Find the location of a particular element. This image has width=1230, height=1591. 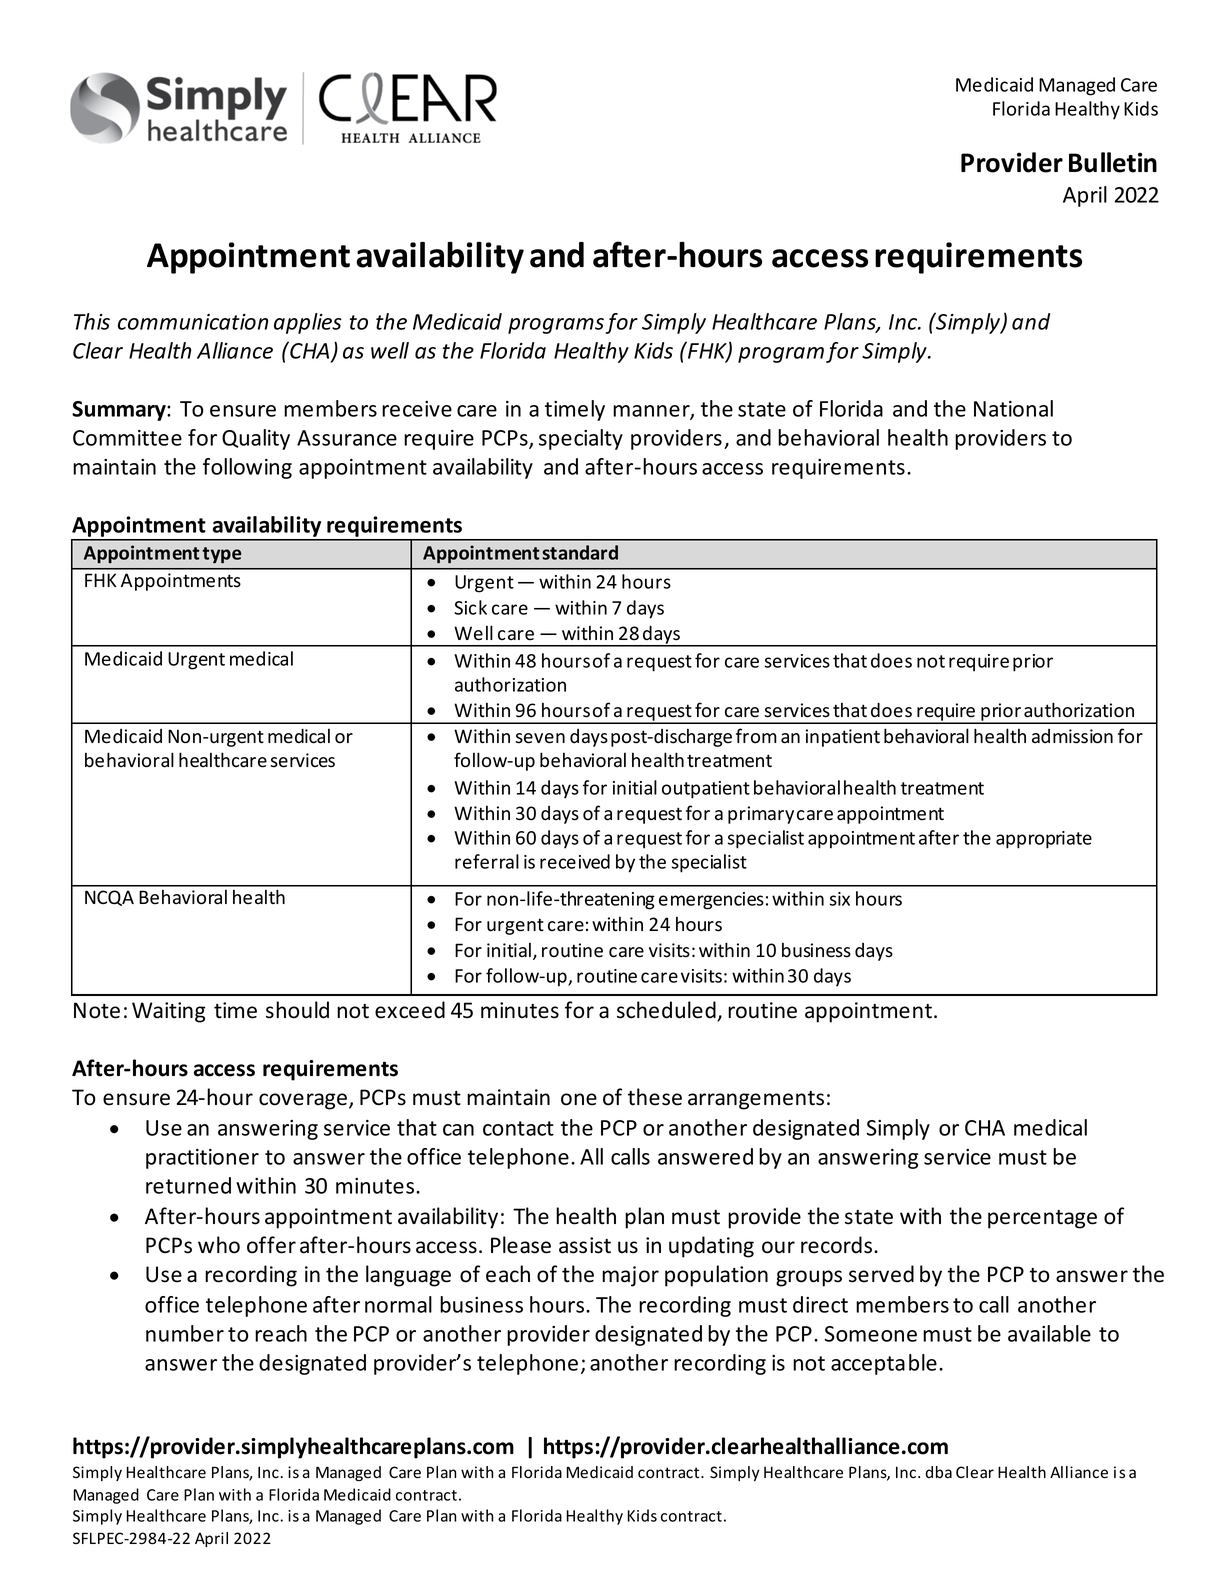

referral is located at coordinates (487, 861).
